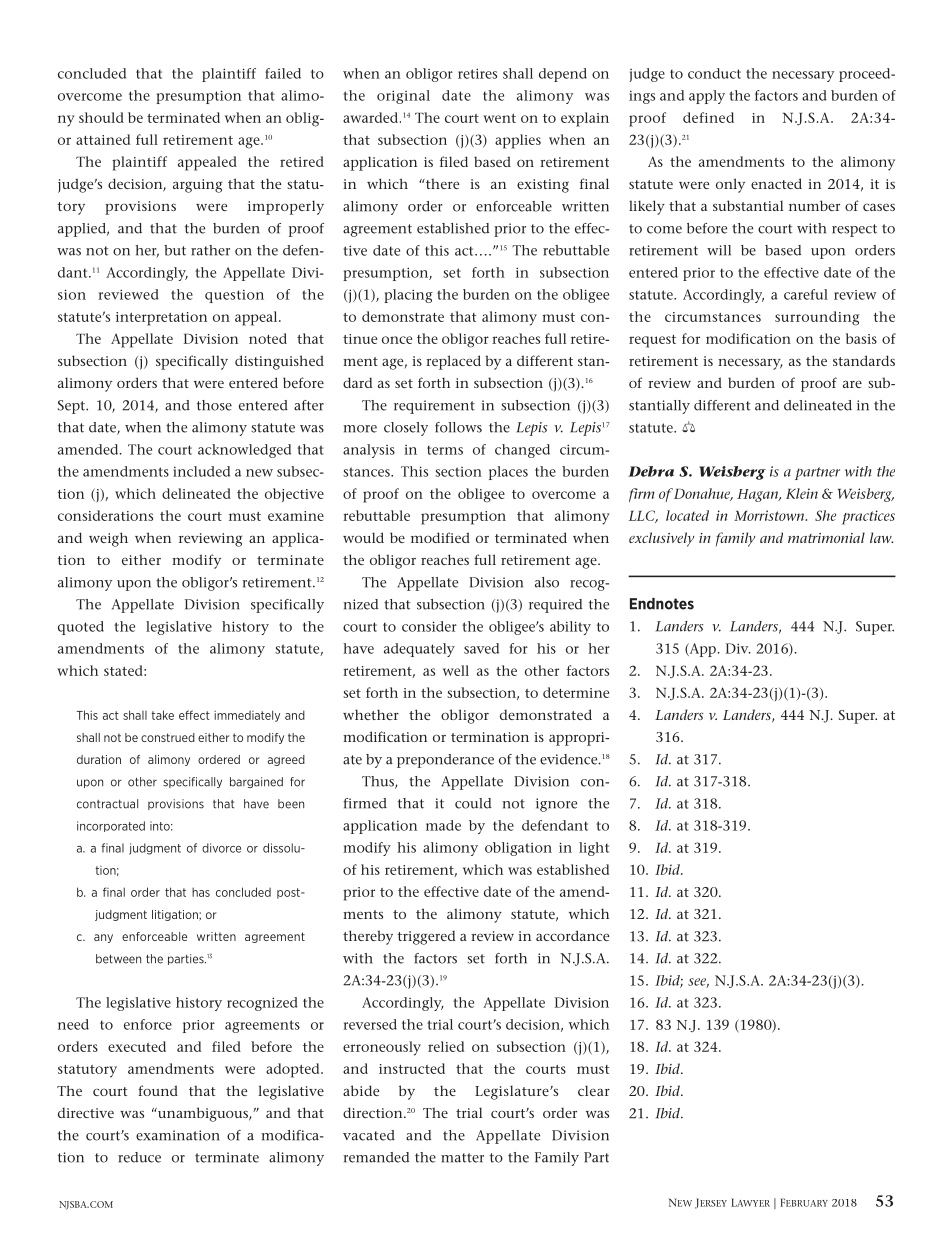 This screenshot has height=1237, width=952. I want to click on defined, so click(708, 117).
